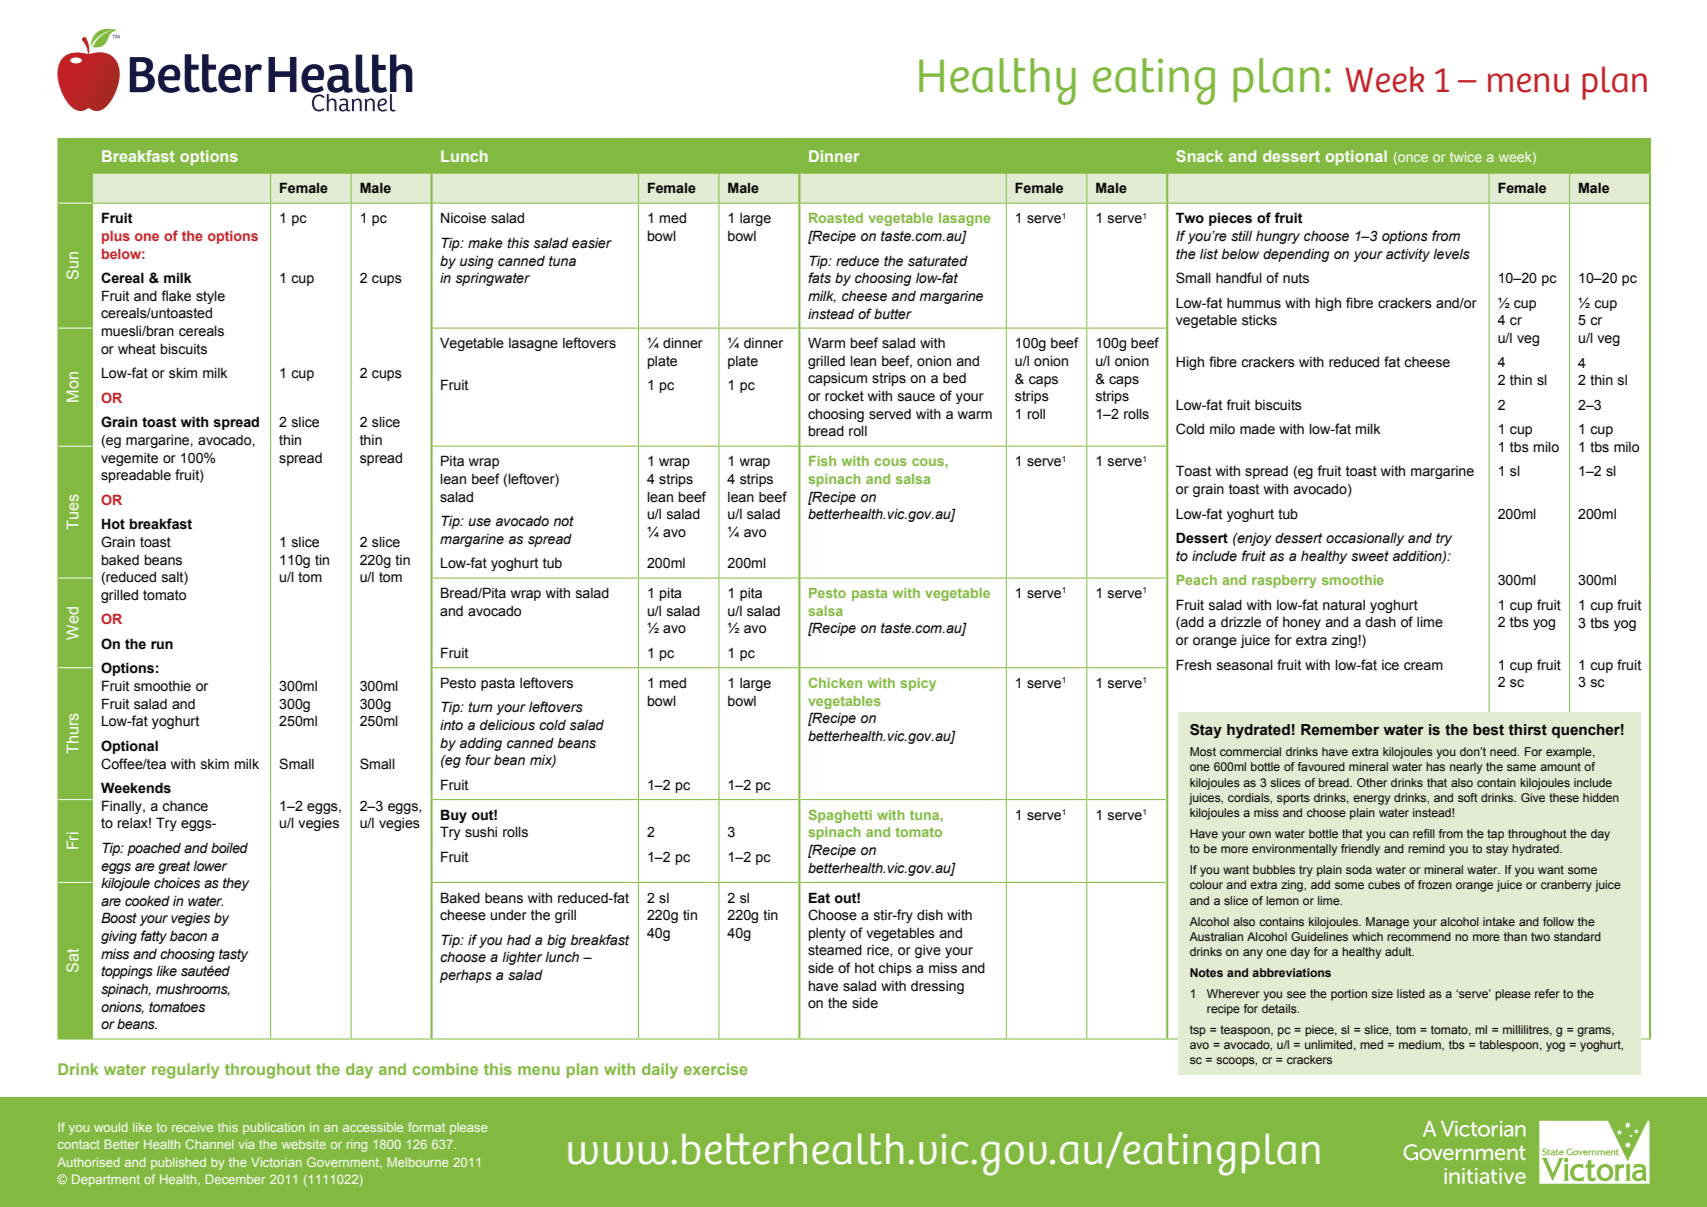 This screenshot has width=1707, height=1207. I want to click on plus, so click(116, 237).
